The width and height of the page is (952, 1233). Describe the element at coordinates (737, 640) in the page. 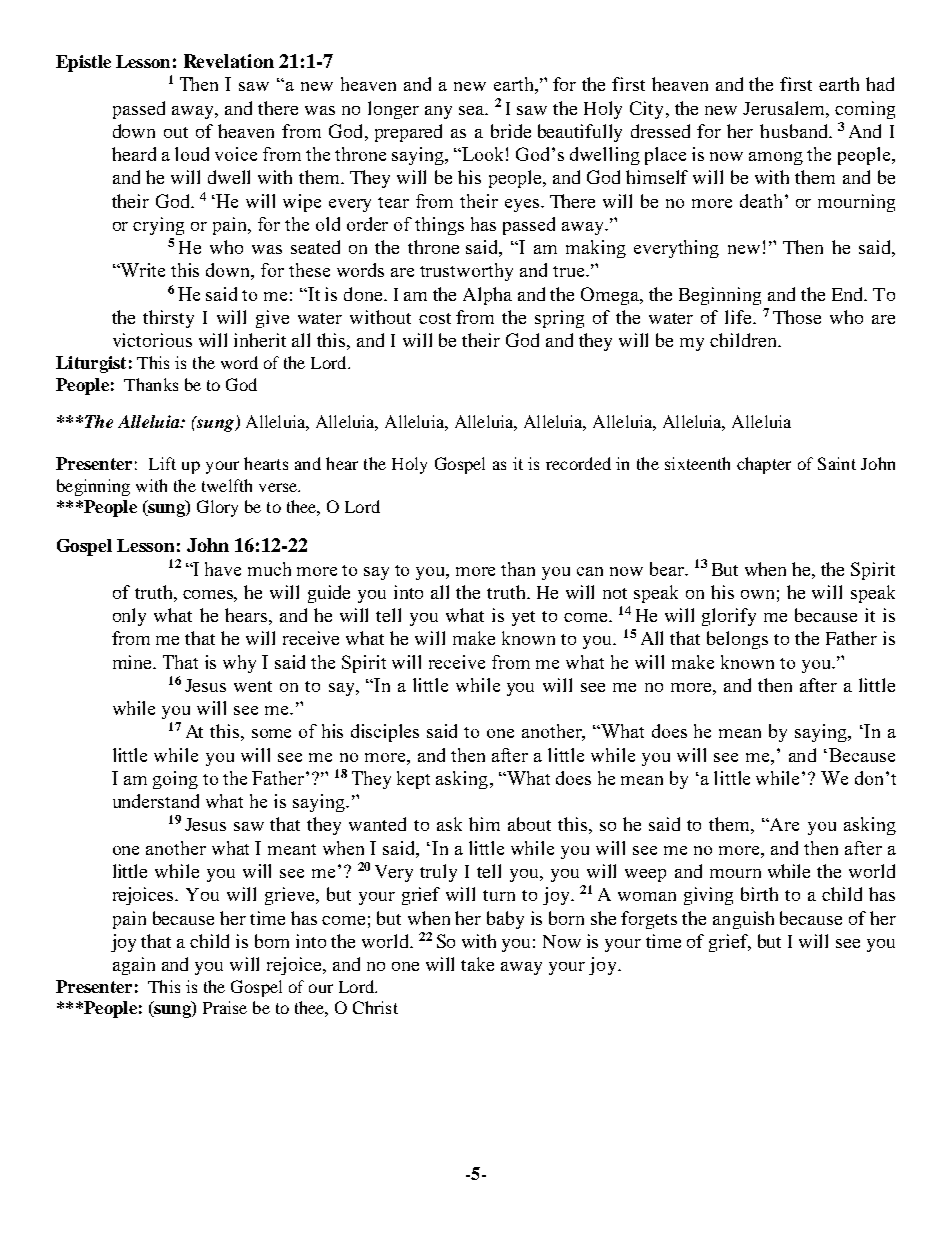

I see `belongs` at that location.
